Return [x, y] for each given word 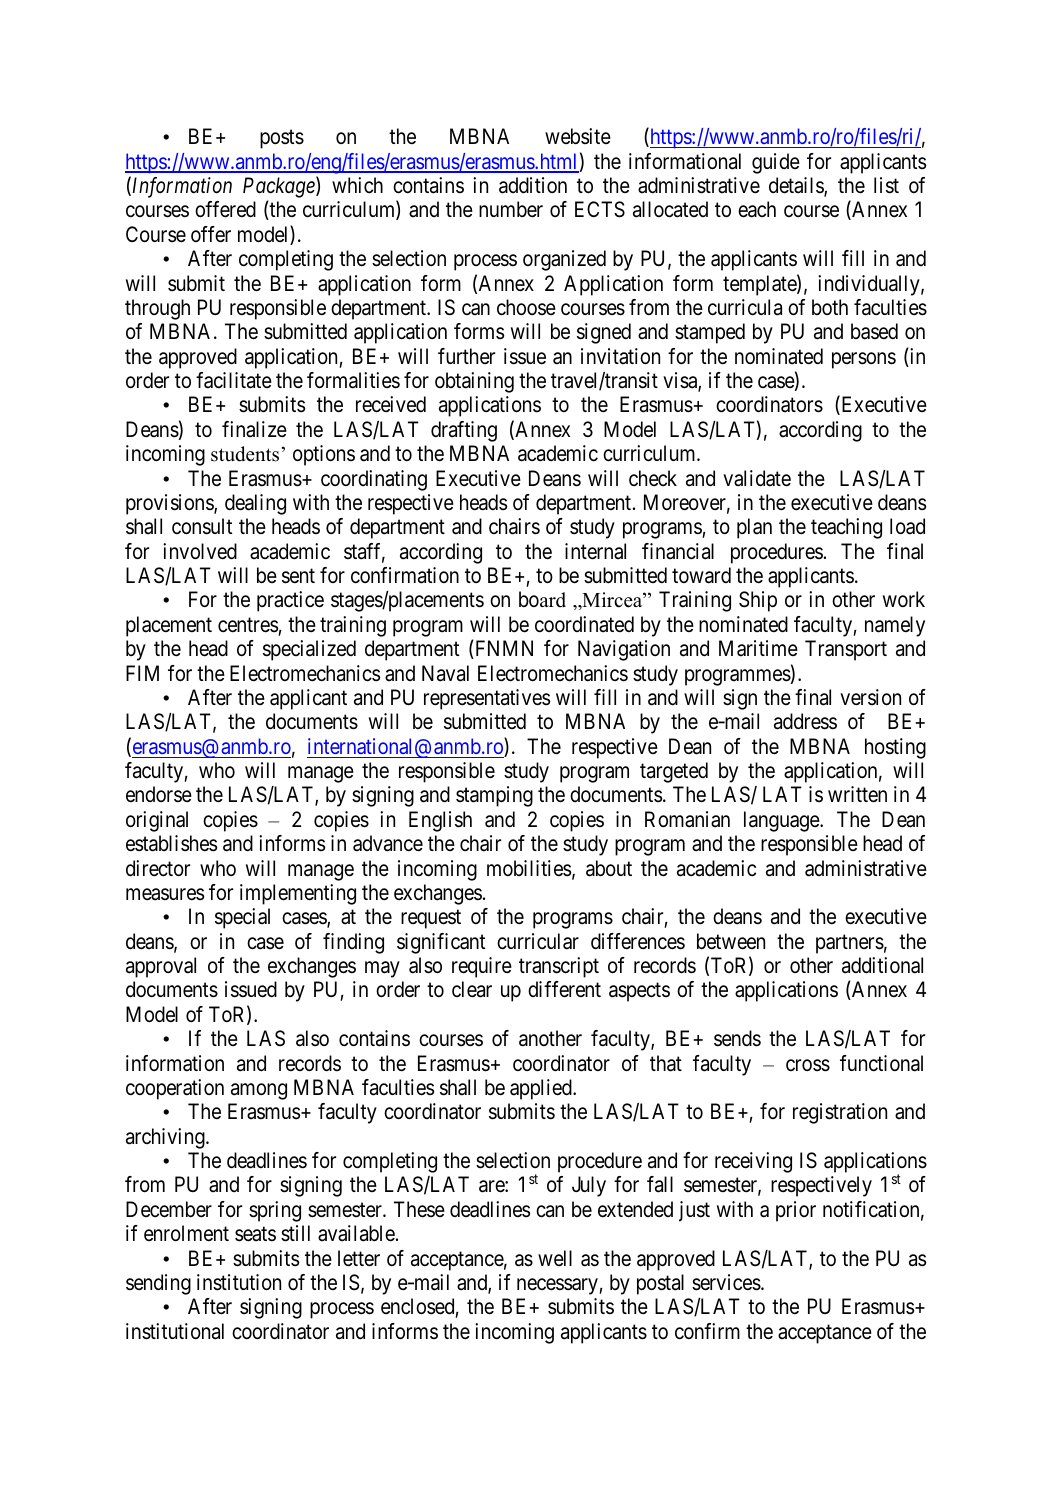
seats [255, 1234]
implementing [298, 894]
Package [280, 187]
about [609, 868]
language [782, 821]
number [511, 209]
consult [202, 526]
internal [595, 551]
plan [754, 528]
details [797, 186]
